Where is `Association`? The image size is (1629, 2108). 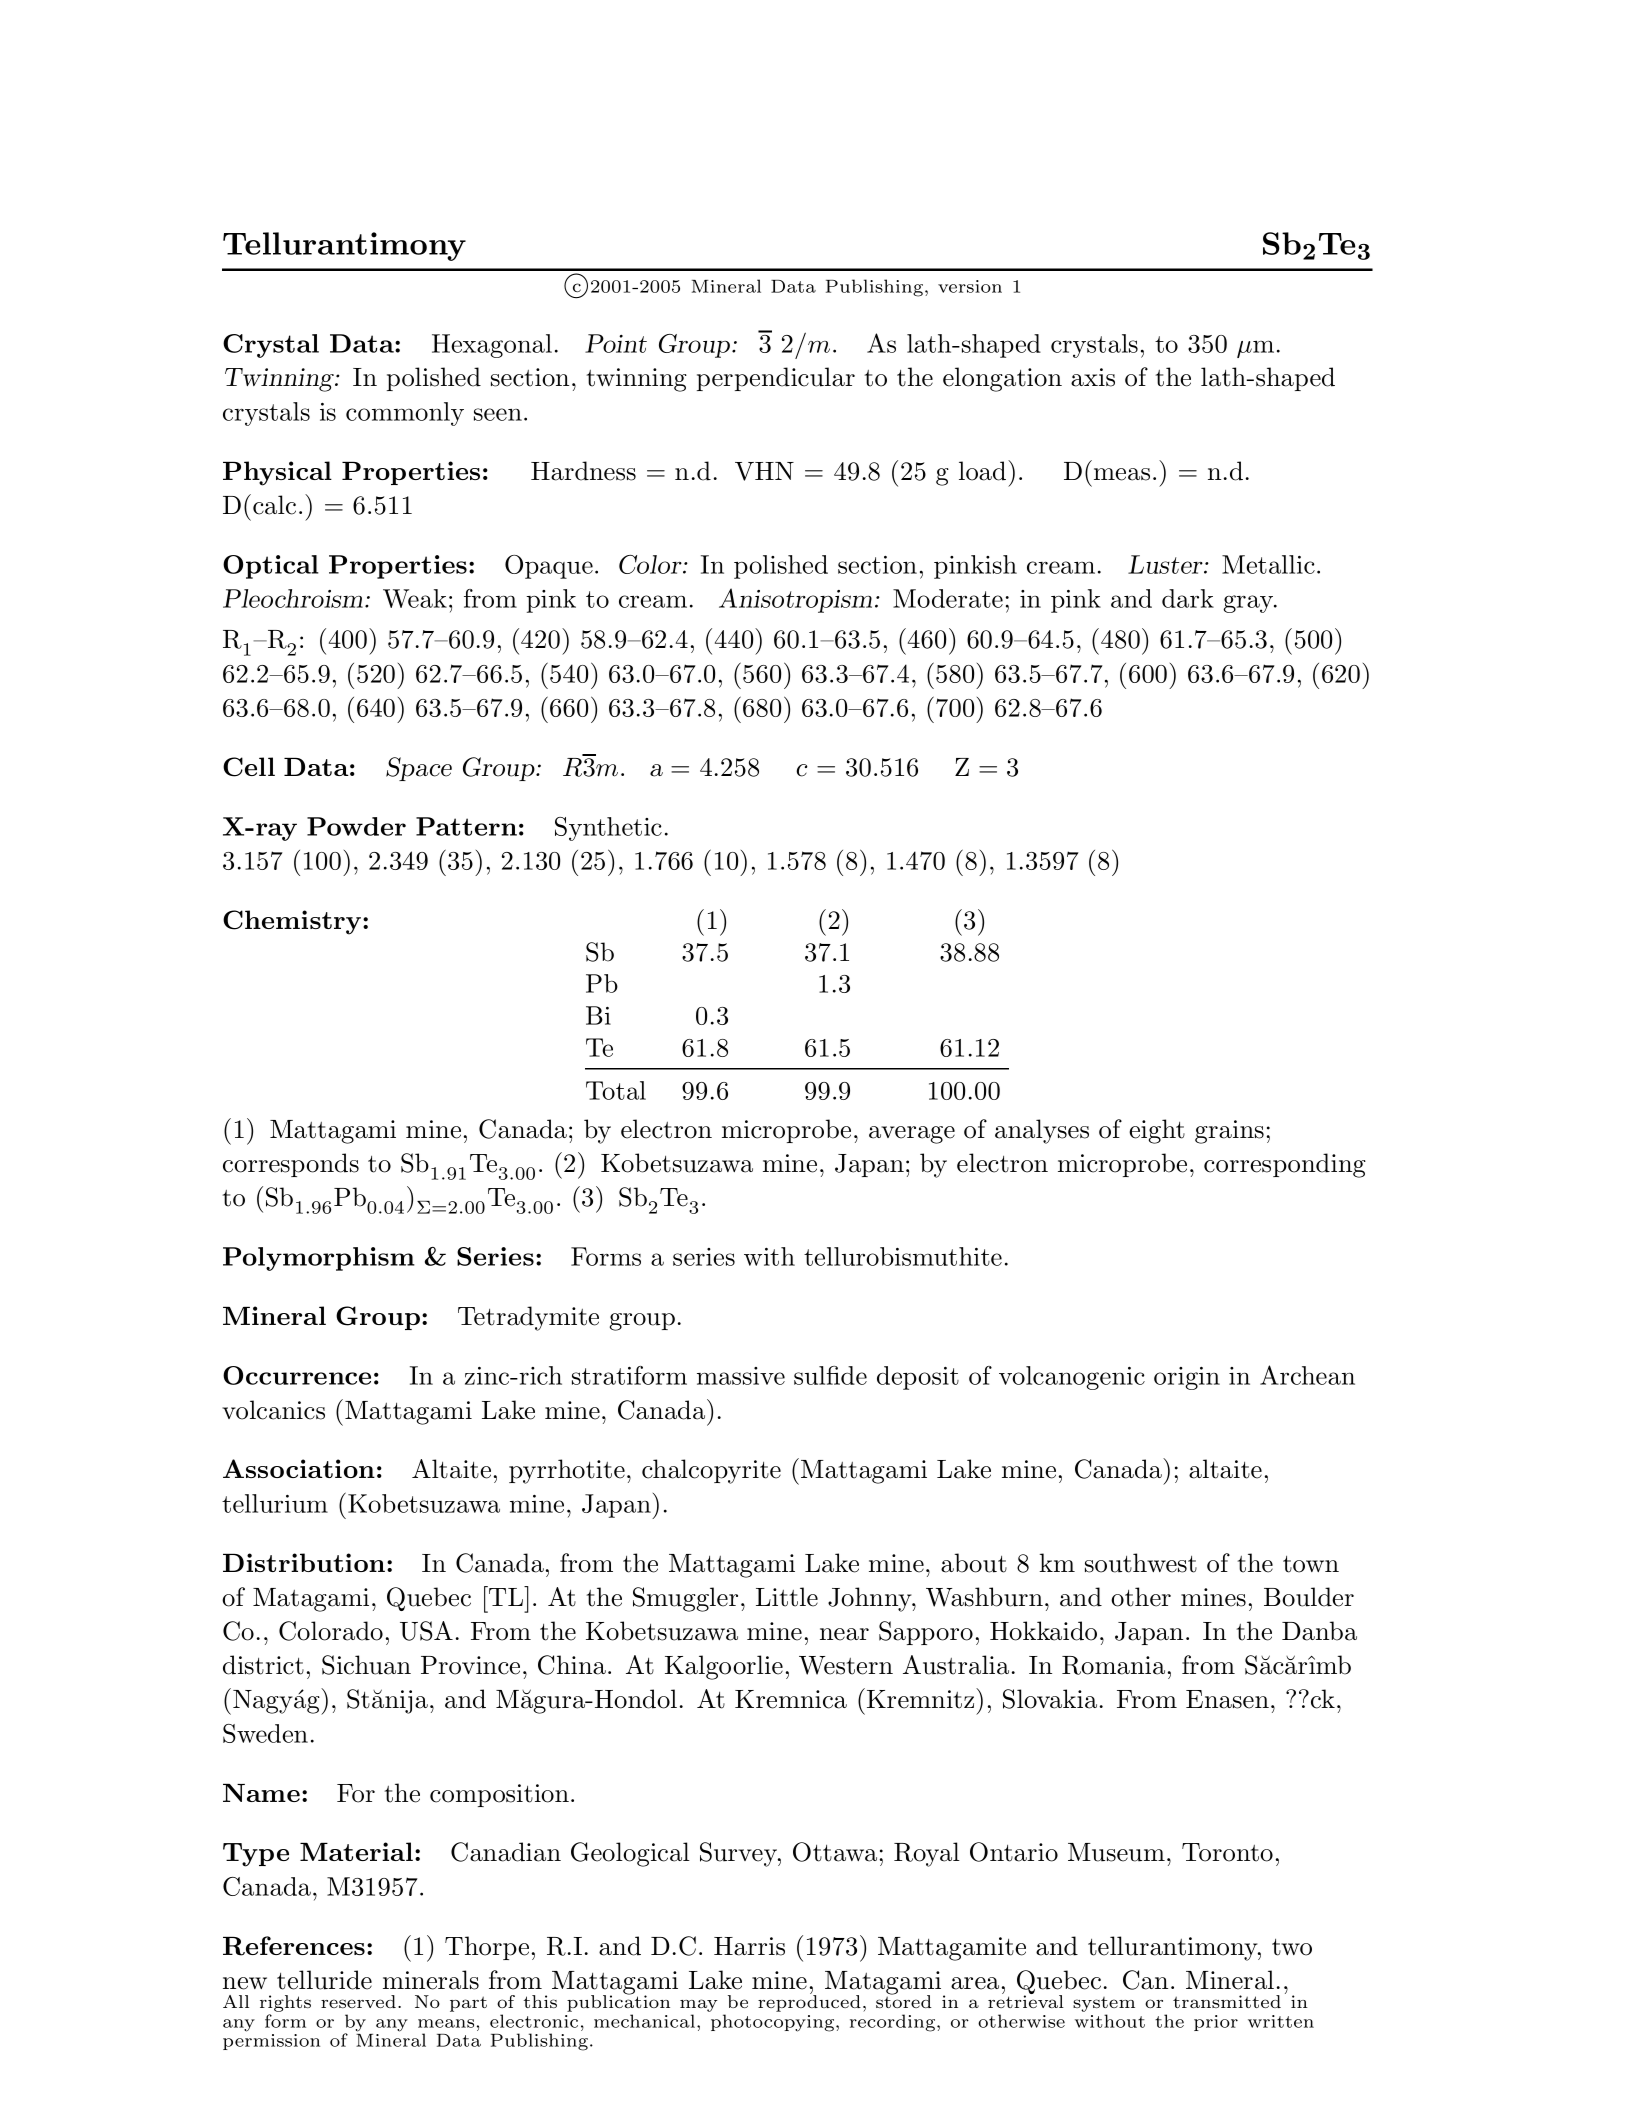 Association is located at coordinates (299, 1468).
